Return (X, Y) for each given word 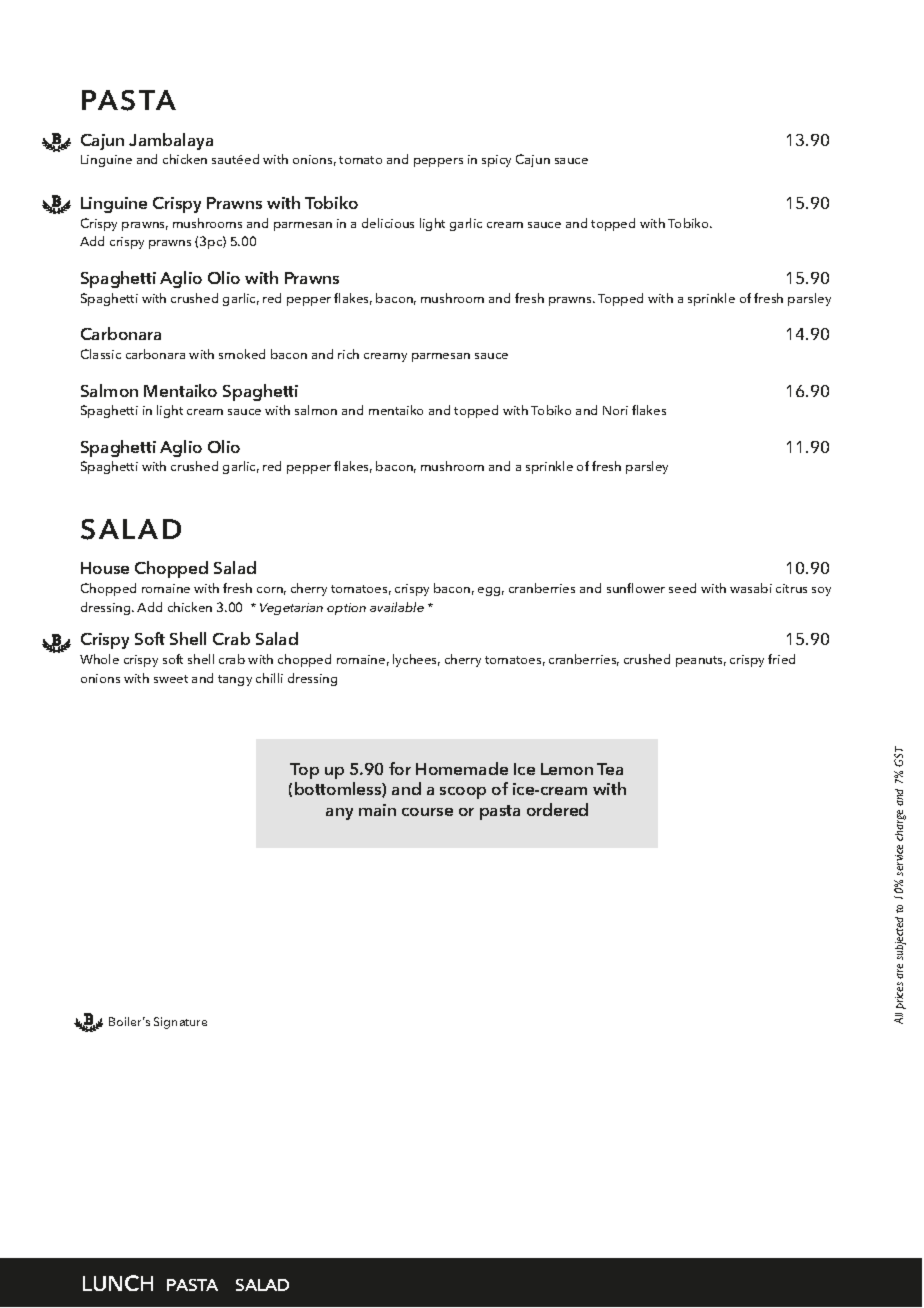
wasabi (751, 588)
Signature (180, 1023)
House (105, 568)
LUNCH (118, 1283)
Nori (615, 410)
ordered (557, 809)
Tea (610, 769)
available (397, 607)
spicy (496, 161)
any (339, 814)
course (427, 812)
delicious (388, 223)
